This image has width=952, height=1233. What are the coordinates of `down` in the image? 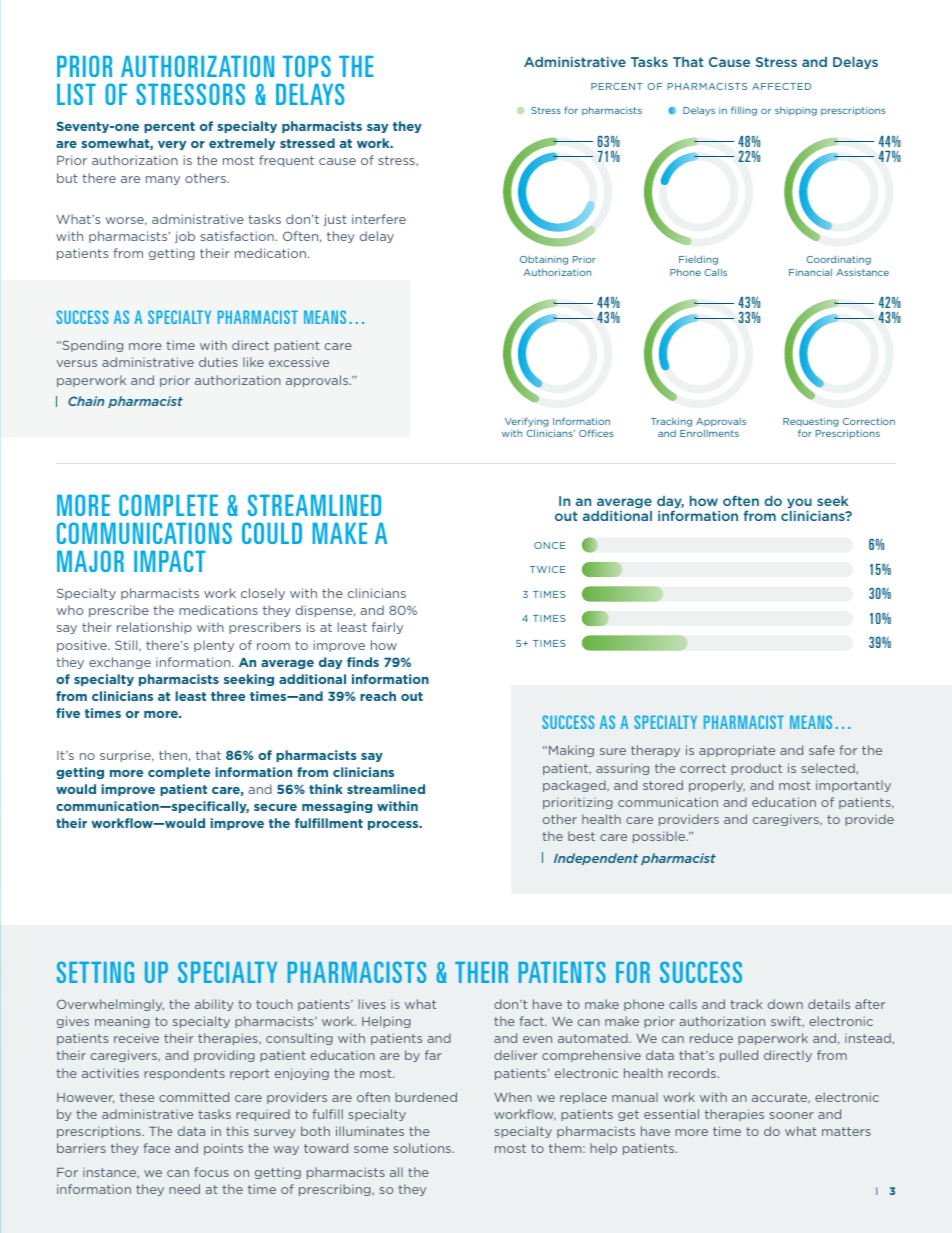 It's located at (785, 1004).
